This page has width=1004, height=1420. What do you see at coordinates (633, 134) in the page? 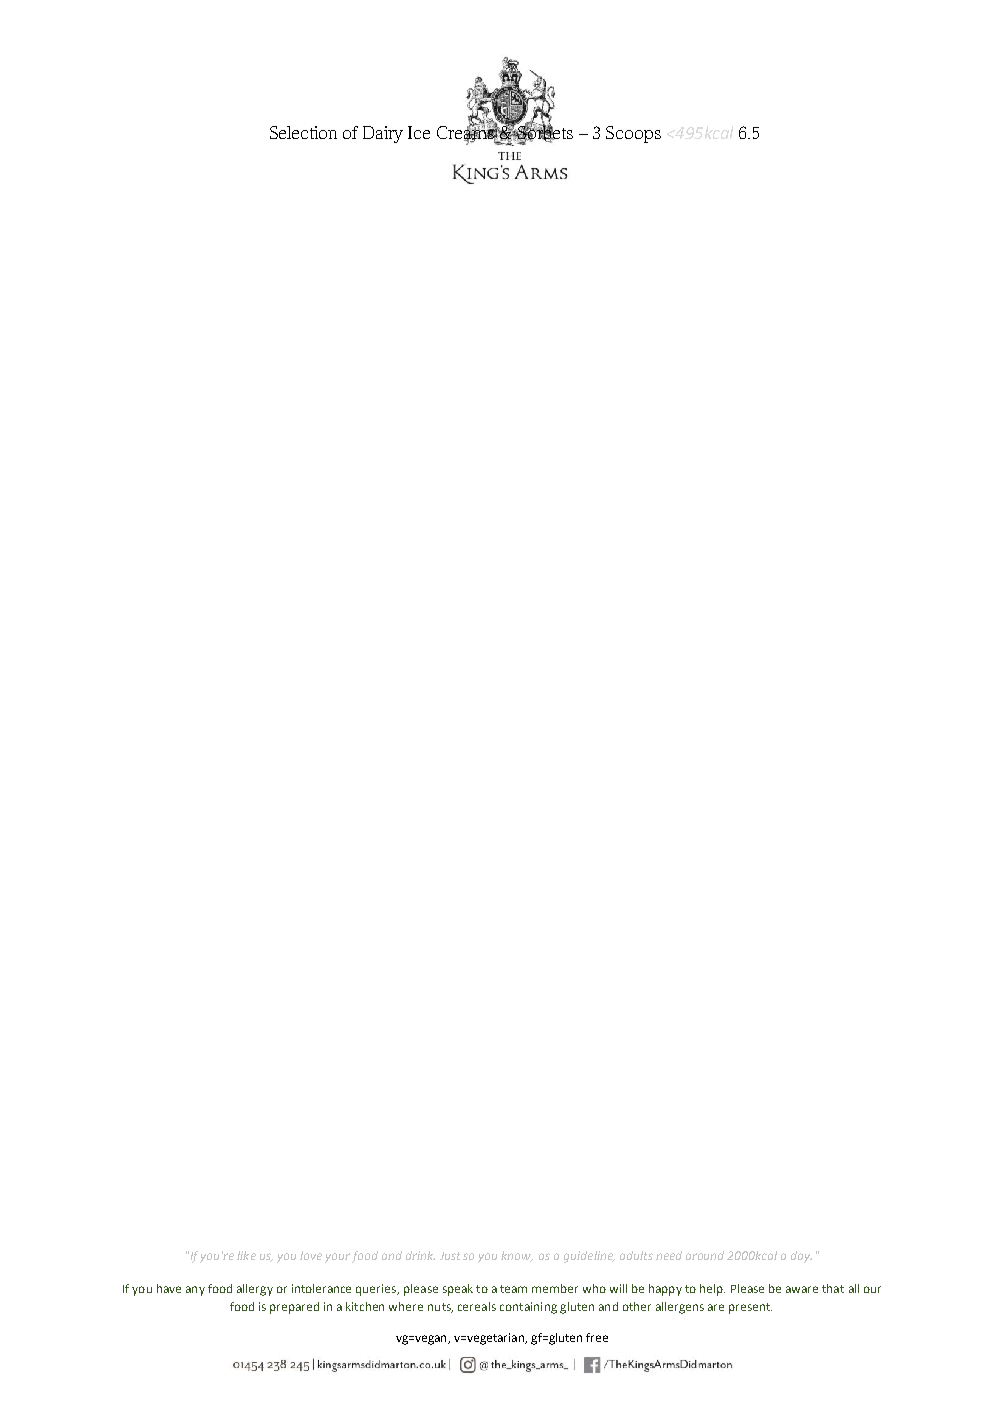
I see `Scoops` at bounding box center [633, 134].
